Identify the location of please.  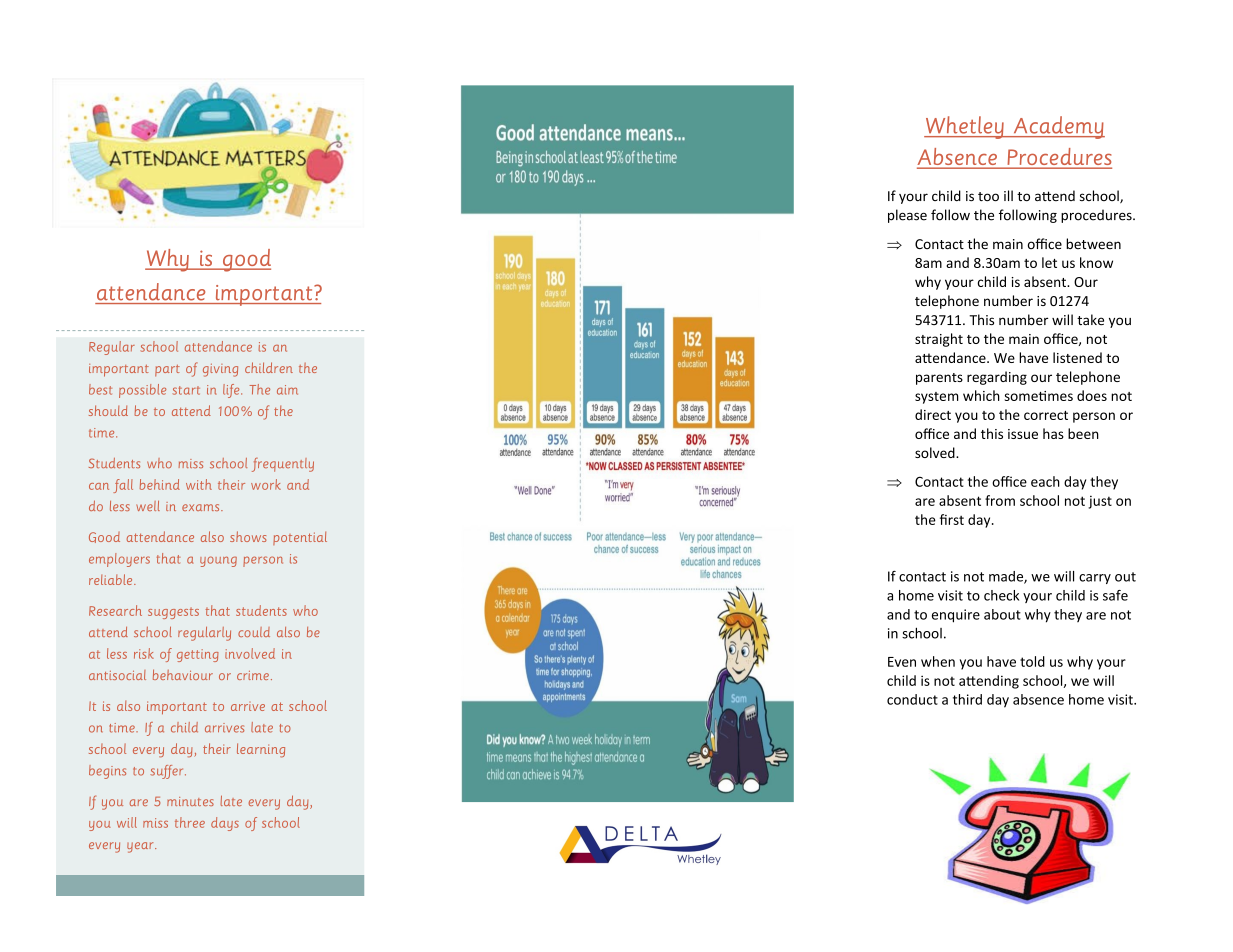
(907, 216).
